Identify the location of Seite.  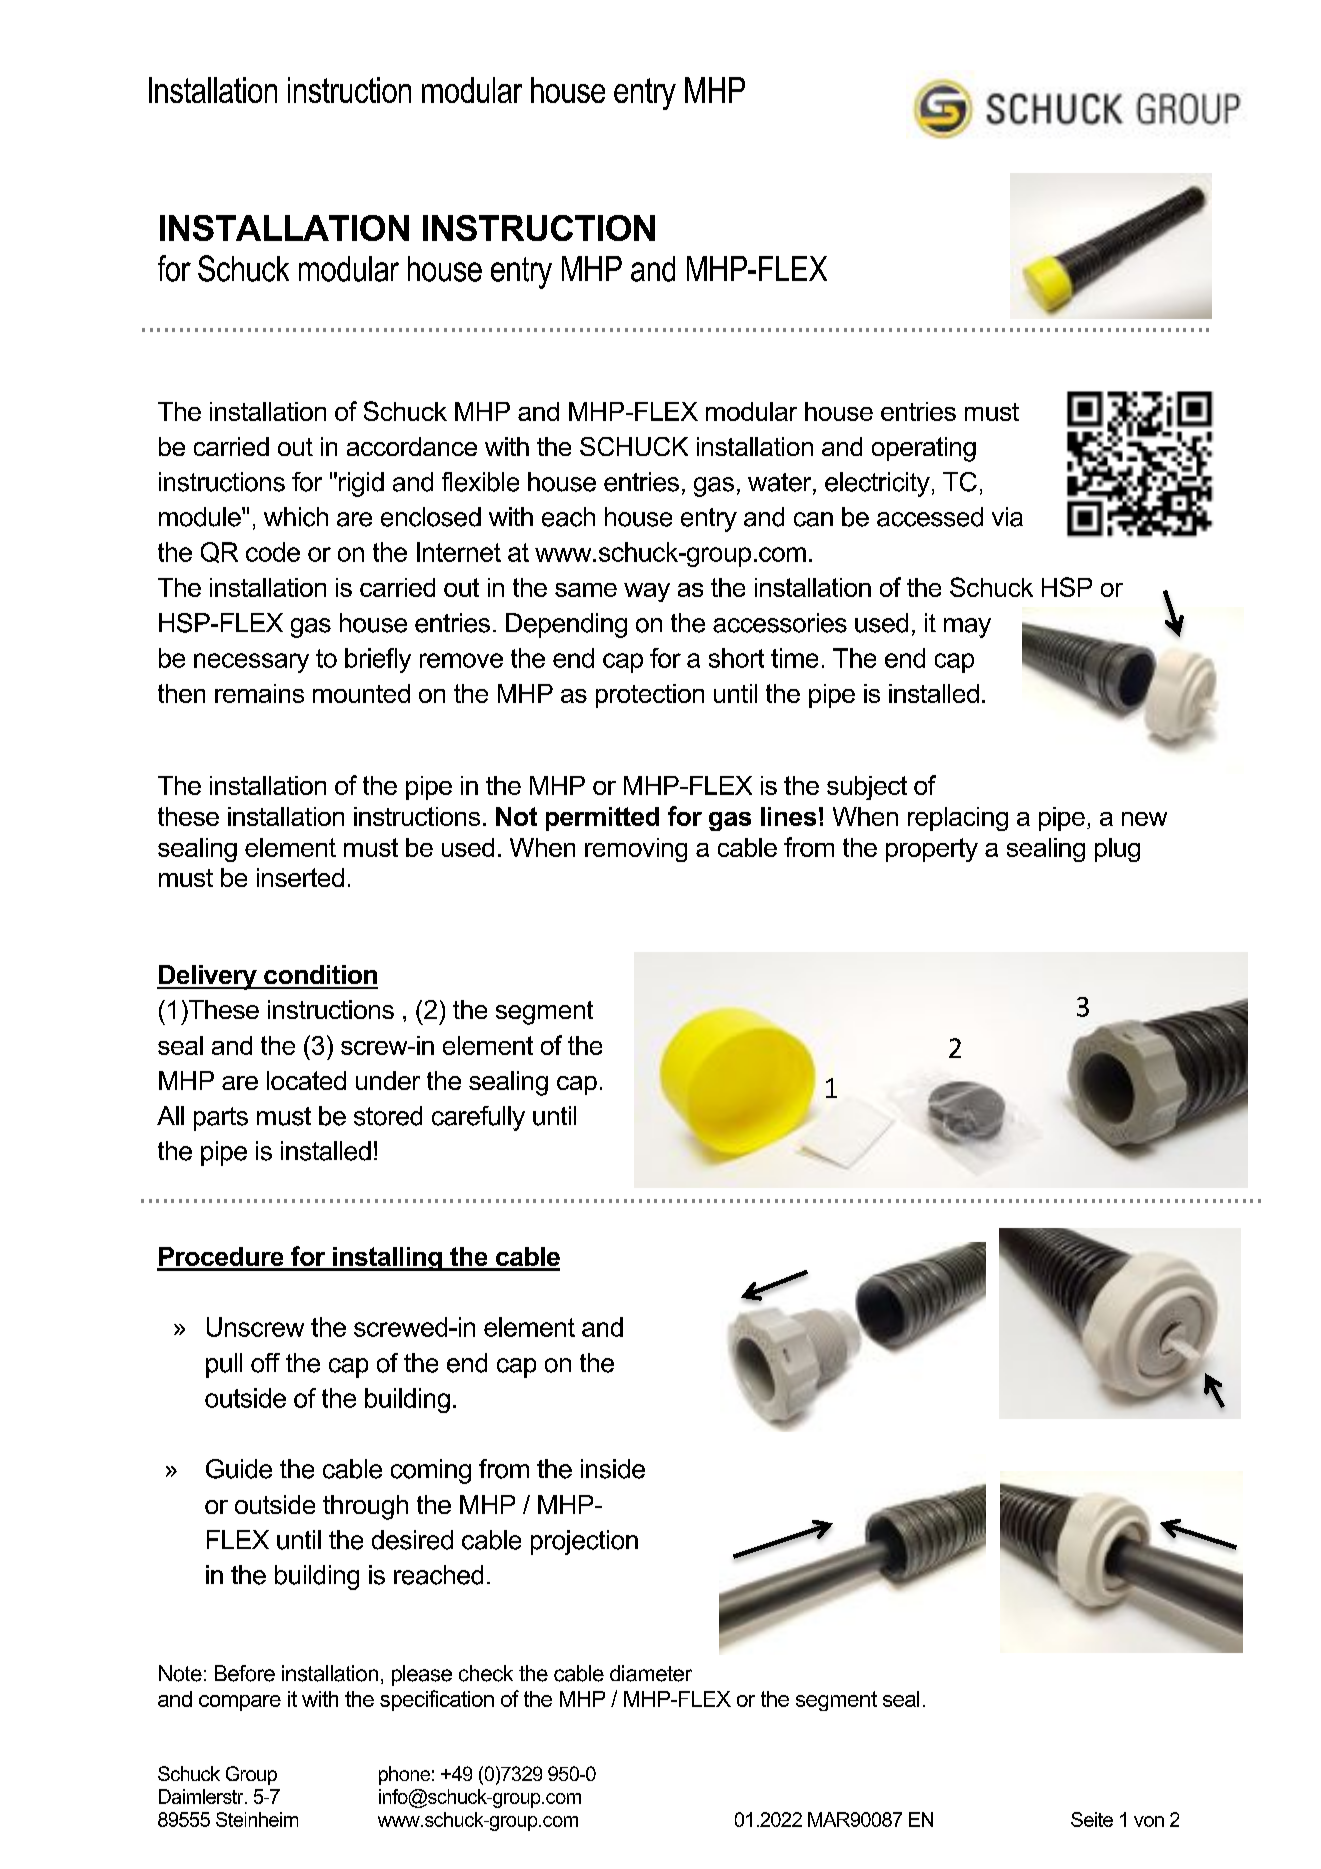
(1092, 1819).
